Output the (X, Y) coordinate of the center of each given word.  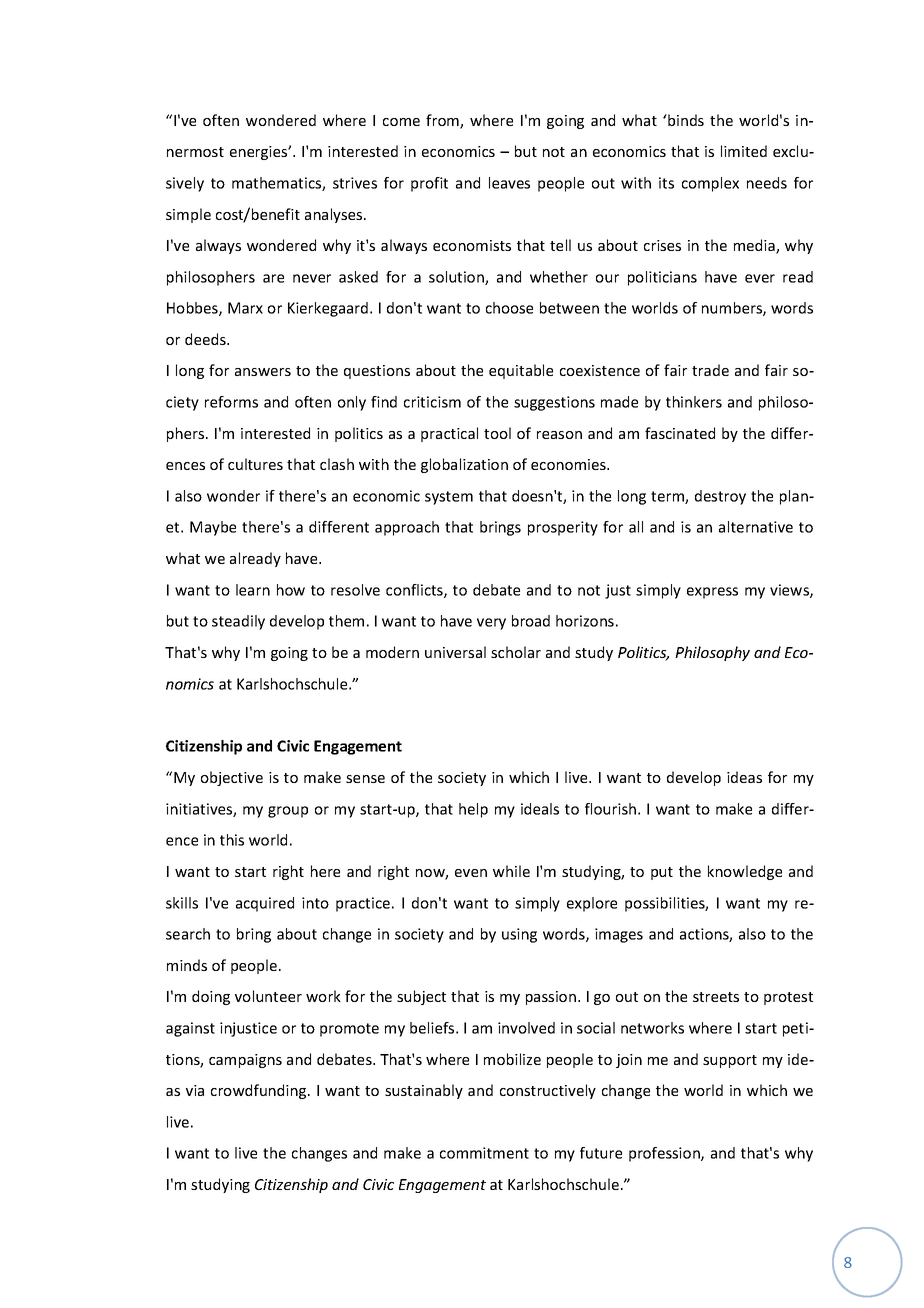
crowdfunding (260, 1091)
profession (665, 1154)
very (491, 624)
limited (744, 151)
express (712, 593)
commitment (484, 1153)
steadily (238, 622)
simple (188, 215)
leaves (509, 183)
